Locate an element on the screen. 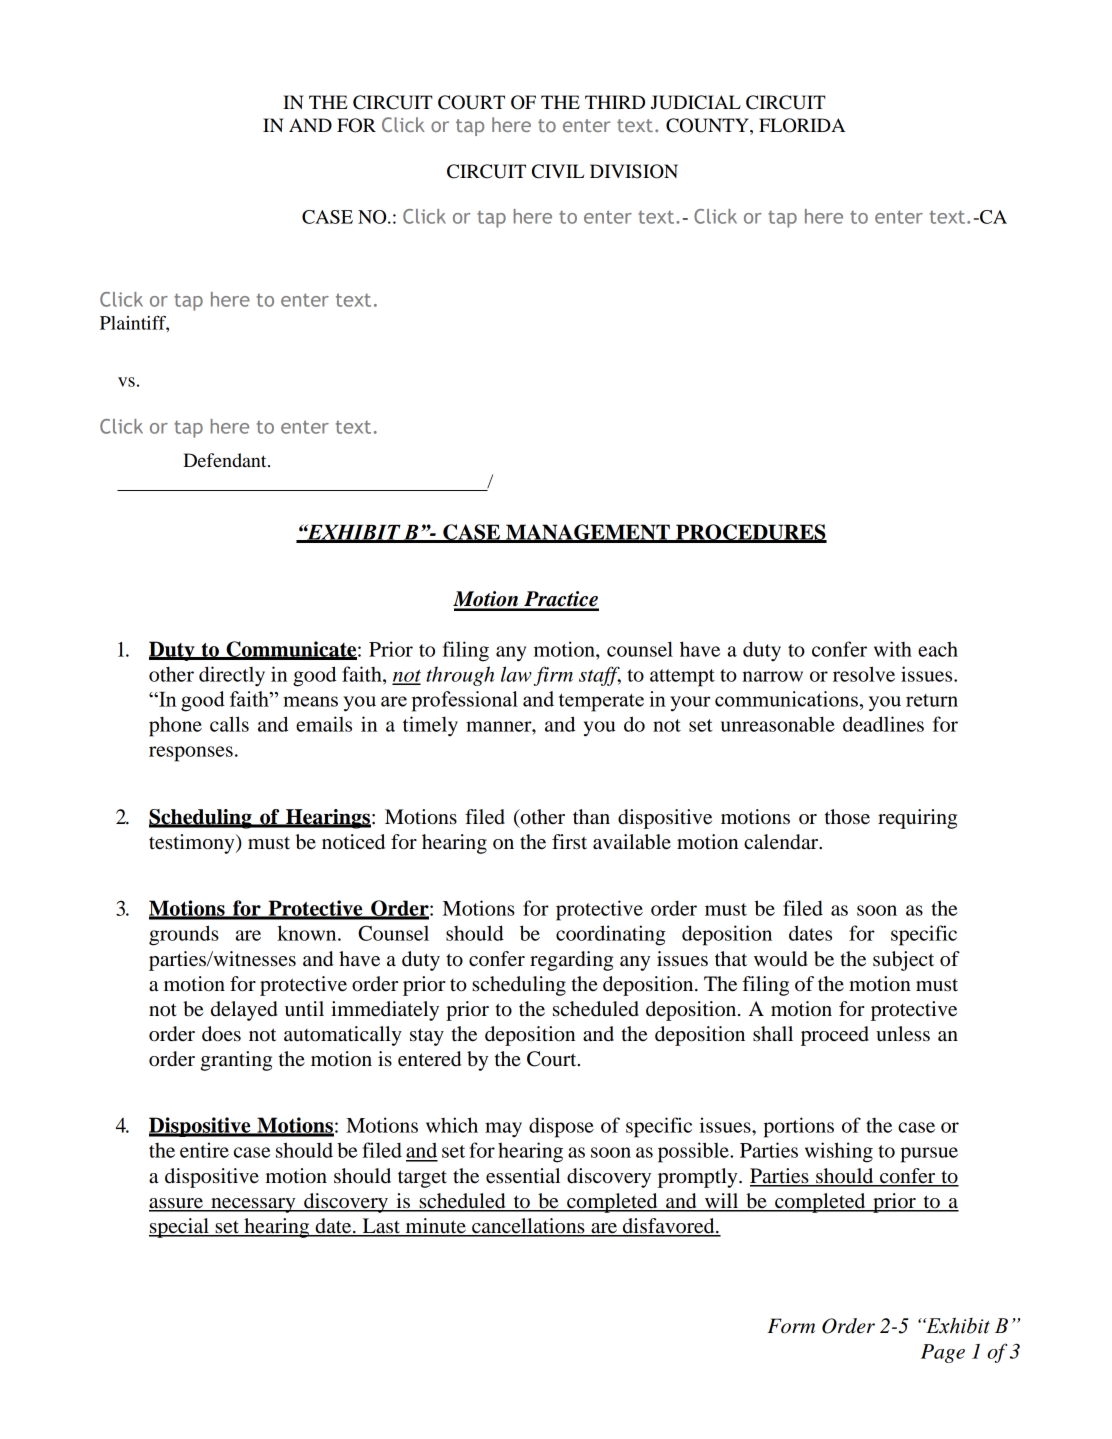  deadlines is located at coordinates (883, 724).
